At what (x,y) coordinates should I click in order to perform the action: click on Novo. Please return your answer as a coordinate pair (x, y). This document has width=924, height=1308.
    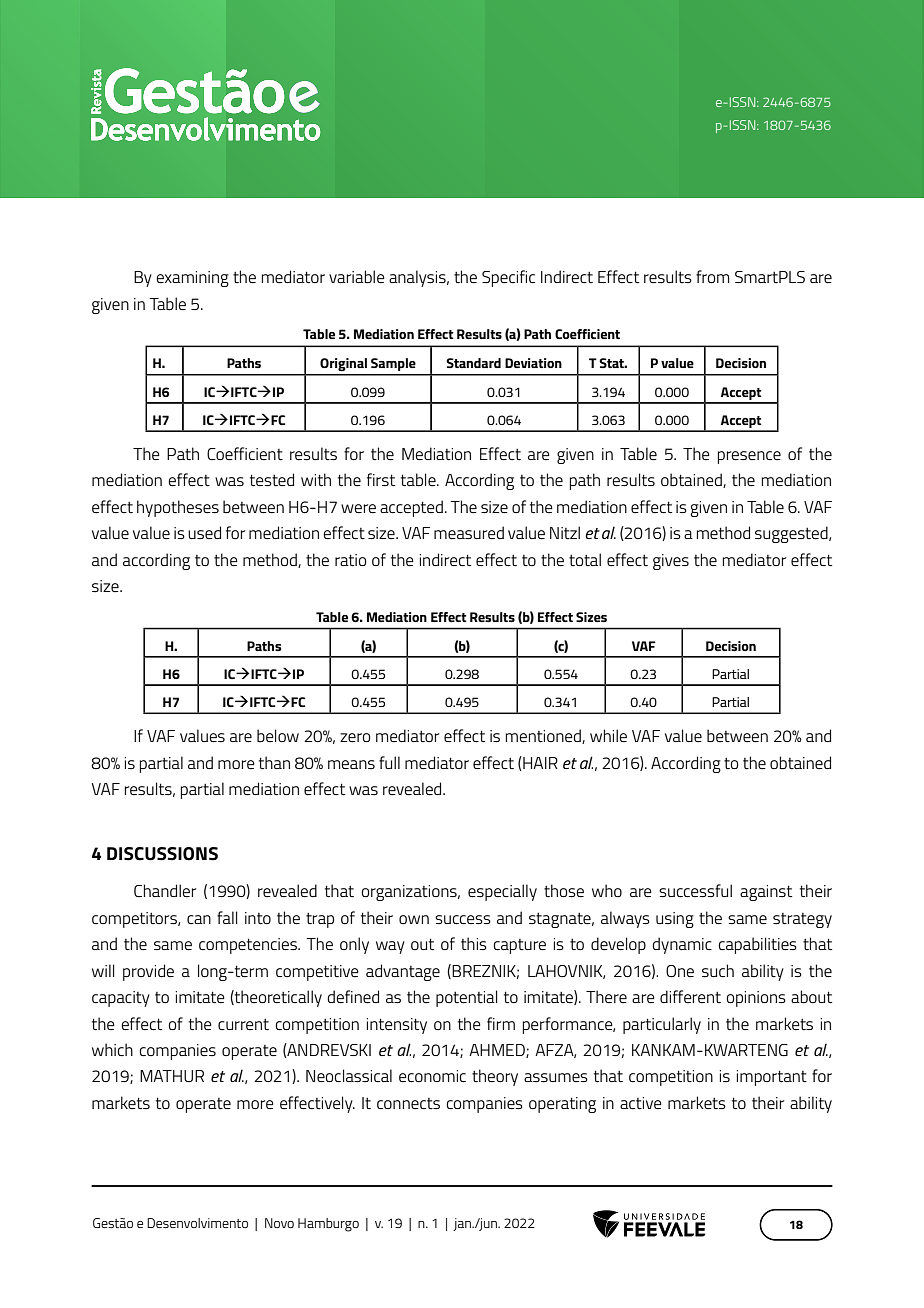
    Looking at the image, I should click on (279, 1223).
